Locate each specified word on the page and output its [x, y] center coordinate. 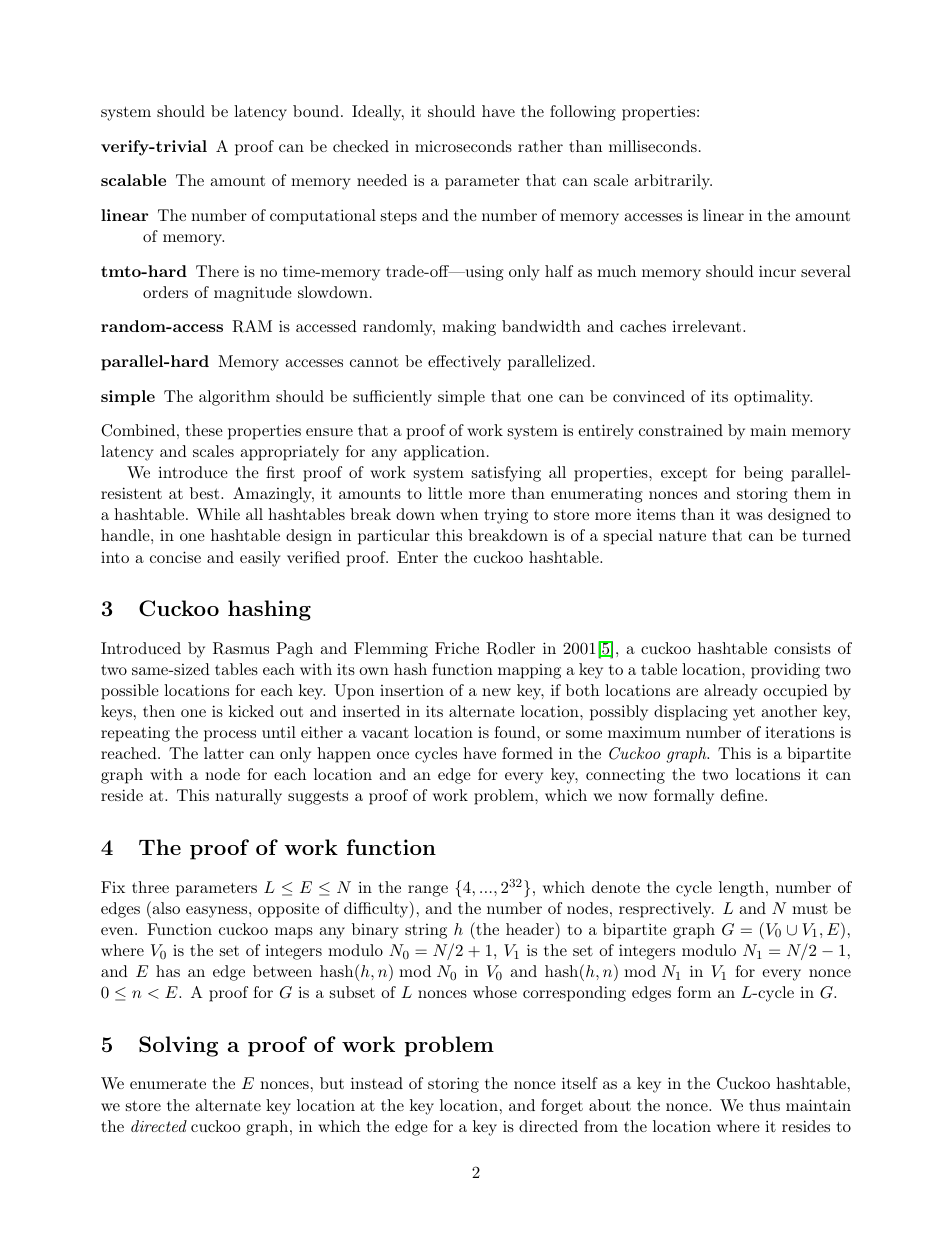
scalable [133, 180]
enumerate [168, 1084]
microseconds [463, 146]
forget [562, 1107]
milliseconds [653, 146]
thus [764, 1105]
